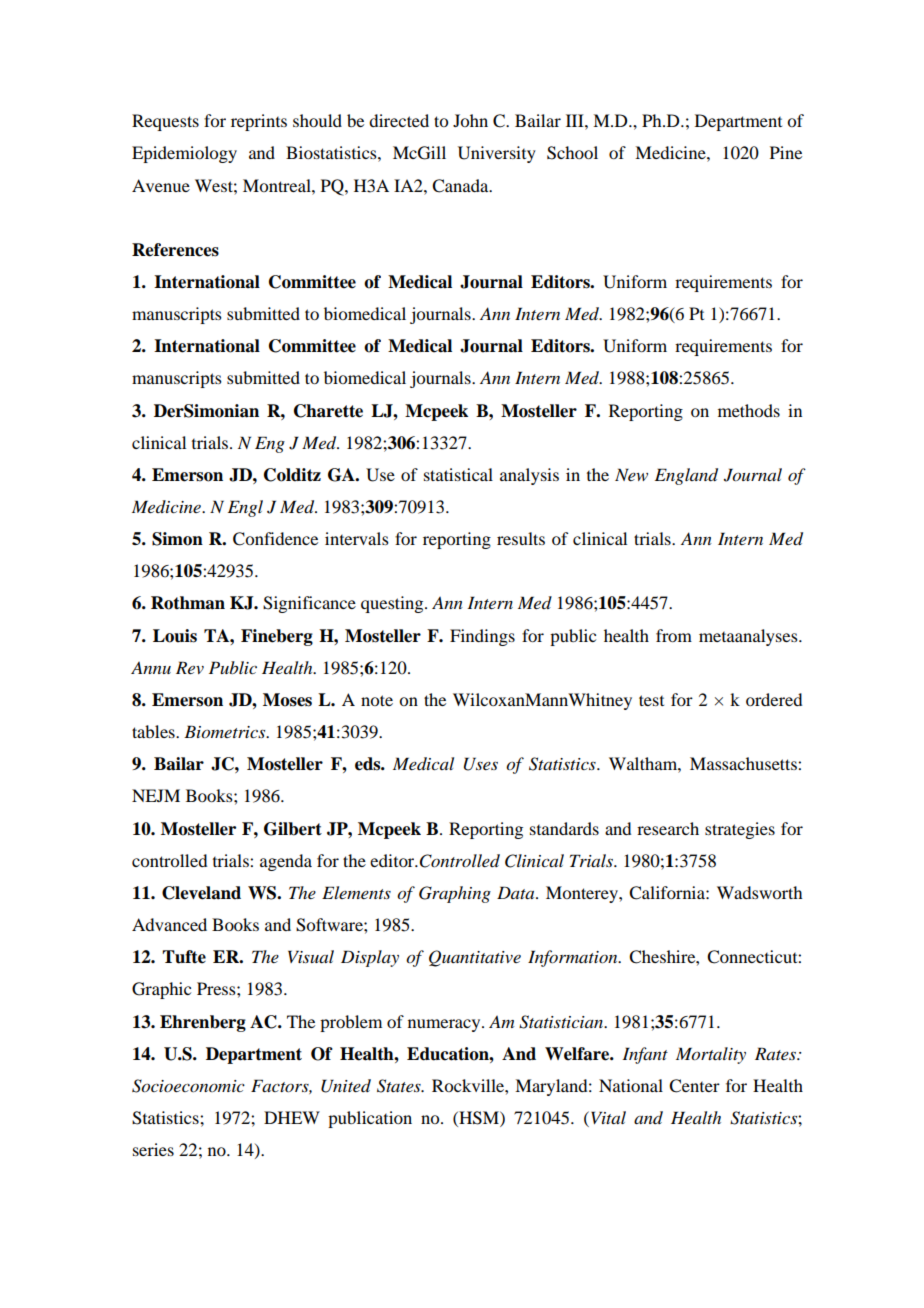  Describe the element at coordinates (188, 1086) in the screenshot. I see `Socioeconomic` at that location.
